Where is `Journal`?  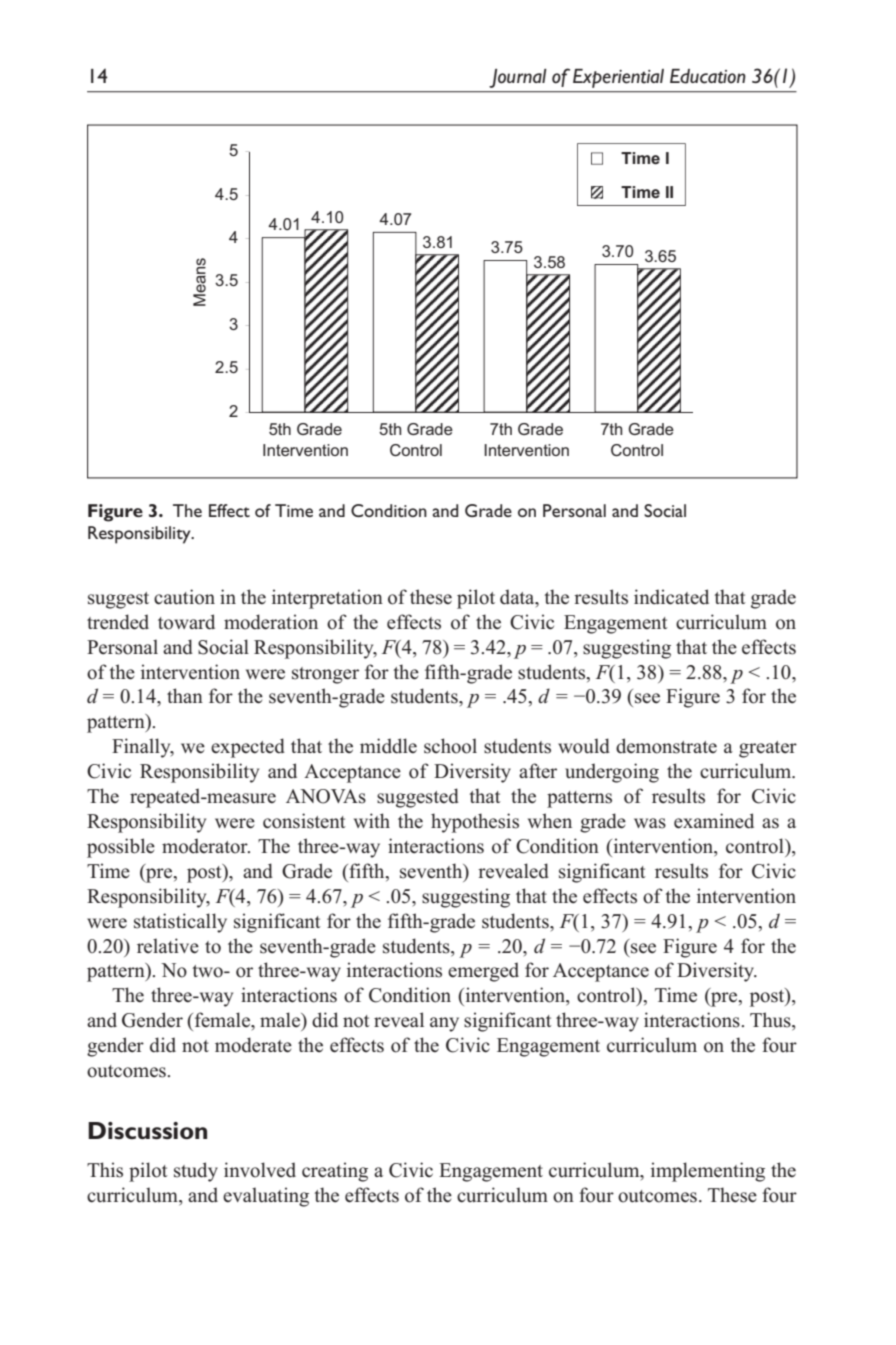
Journal is located at coordinates (518, 78).
